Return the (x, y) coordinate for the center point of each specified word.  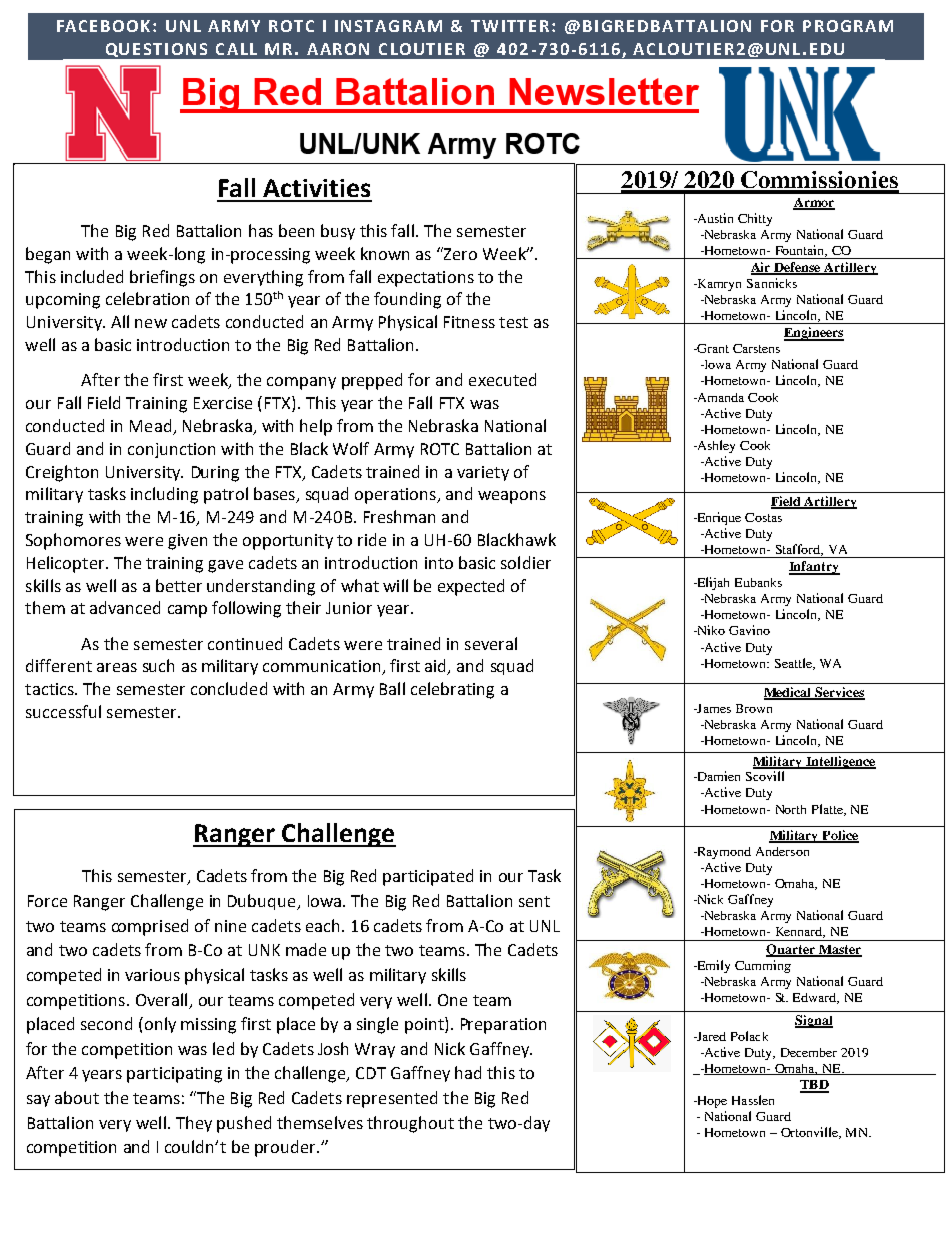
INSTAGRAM (388, 26)
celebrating (452, 690)
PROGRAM (848, 26)
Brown (754, 708)
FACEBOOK (105, 26)
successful (63, 711)
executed (502, 379)
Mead (150, 425)
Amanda (719, 397)
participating (174, 1075)
